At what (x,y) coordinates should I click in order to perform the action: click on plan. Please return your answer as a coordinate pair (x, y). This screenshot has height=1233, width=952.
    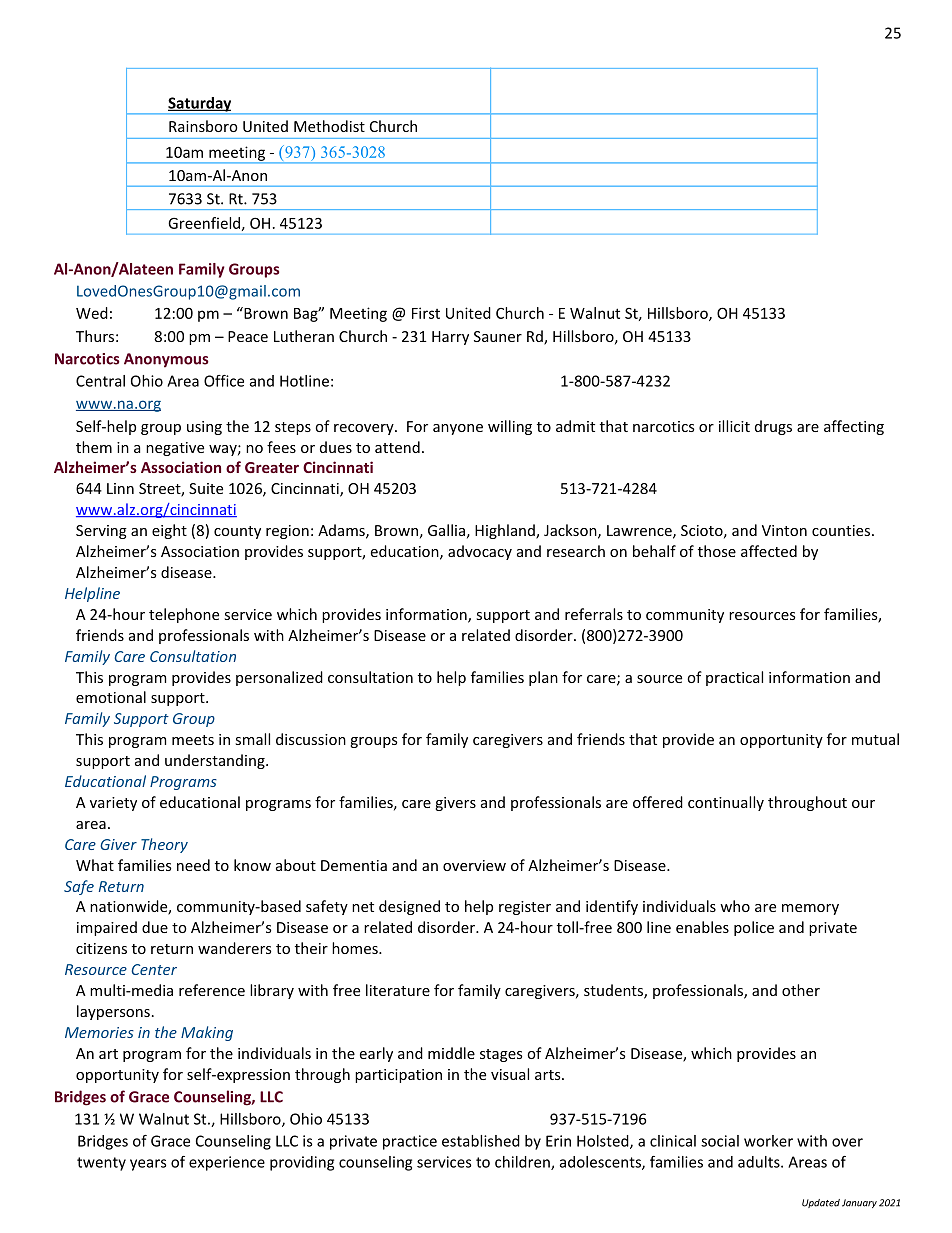
    Looking at the image, I should click on (543, 678).
